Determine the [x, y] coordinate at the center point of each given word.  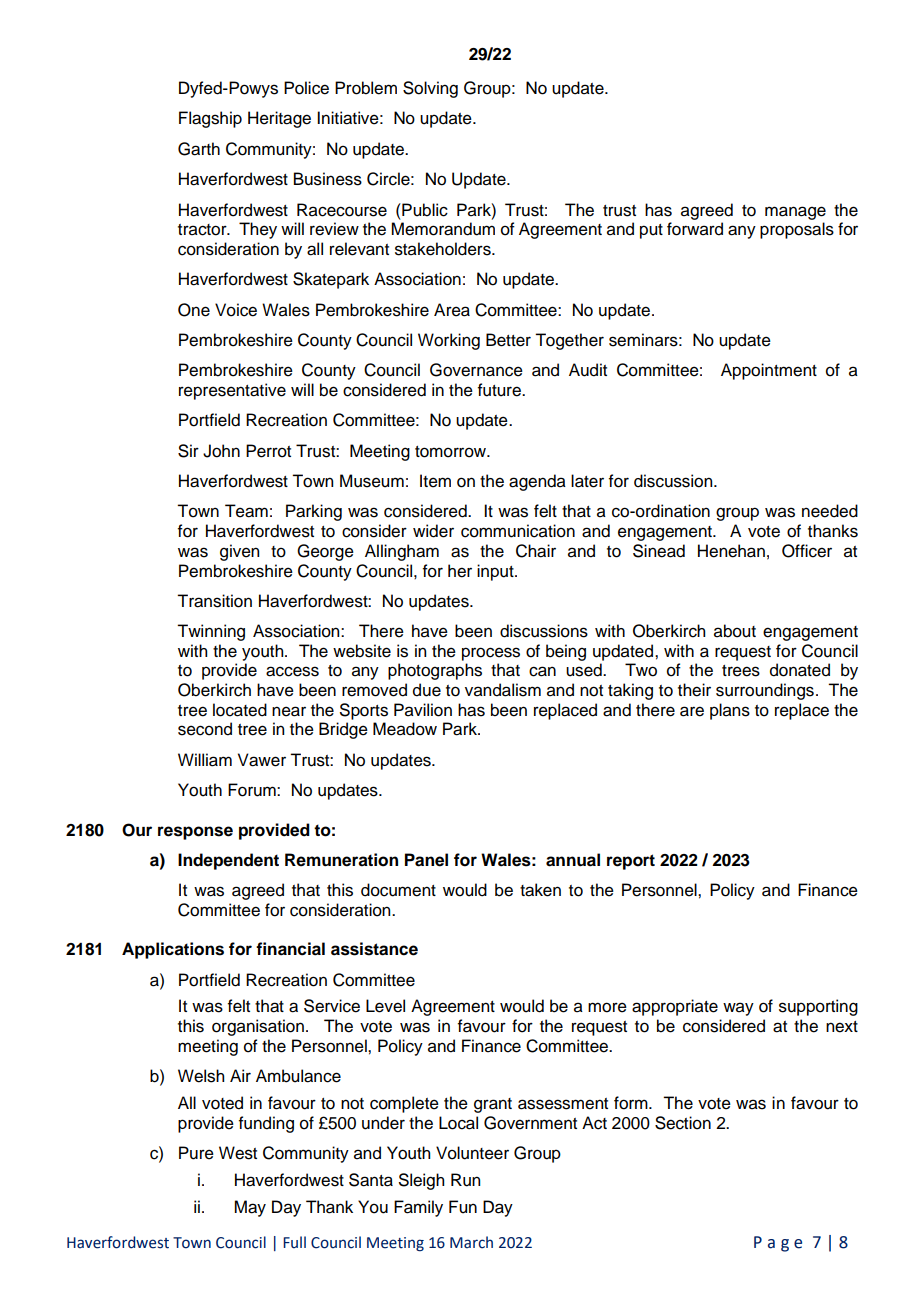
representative [232, 391]
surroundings [765, 691]
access [292, 671]
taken [540, 890]
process [491, 654]
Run [465, 1180]
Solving [430, 89]
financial [290, 949]
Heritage [279, 119]
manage [795, 213]
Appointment [769, 371]
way [738, 1009]
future [500, 390]
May [250, 1208]
